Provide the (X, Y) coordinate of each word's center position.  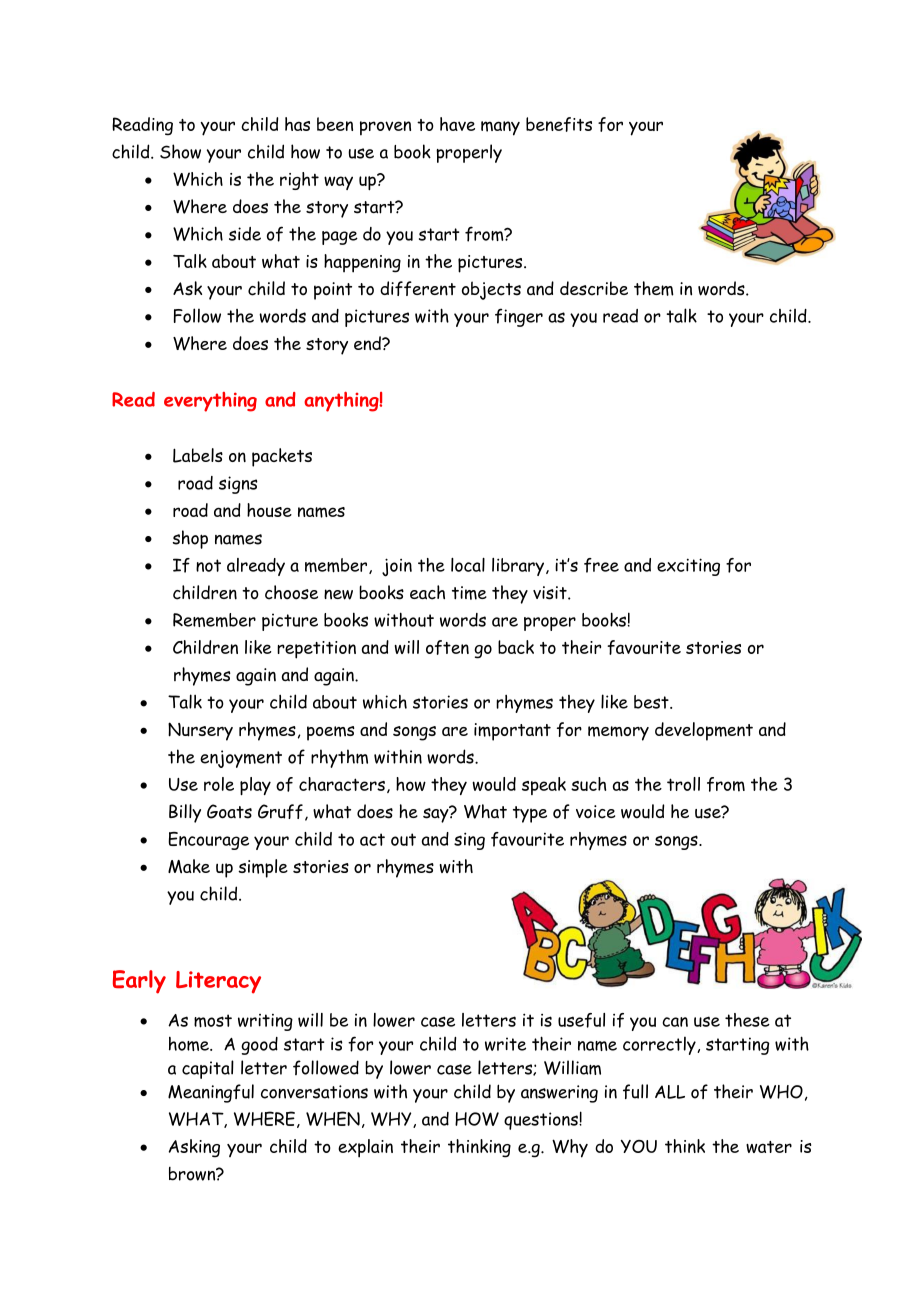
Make (189, 866)
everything (210, 402)
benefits (559, 124)
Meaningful (211, 1093)
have (457, 124)
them (654, 288)
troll (683, 784)
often (447, 647)
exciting (688, 567)
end (368, 343)
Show (180, 151)
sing (469, 841)
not (208, 565)
